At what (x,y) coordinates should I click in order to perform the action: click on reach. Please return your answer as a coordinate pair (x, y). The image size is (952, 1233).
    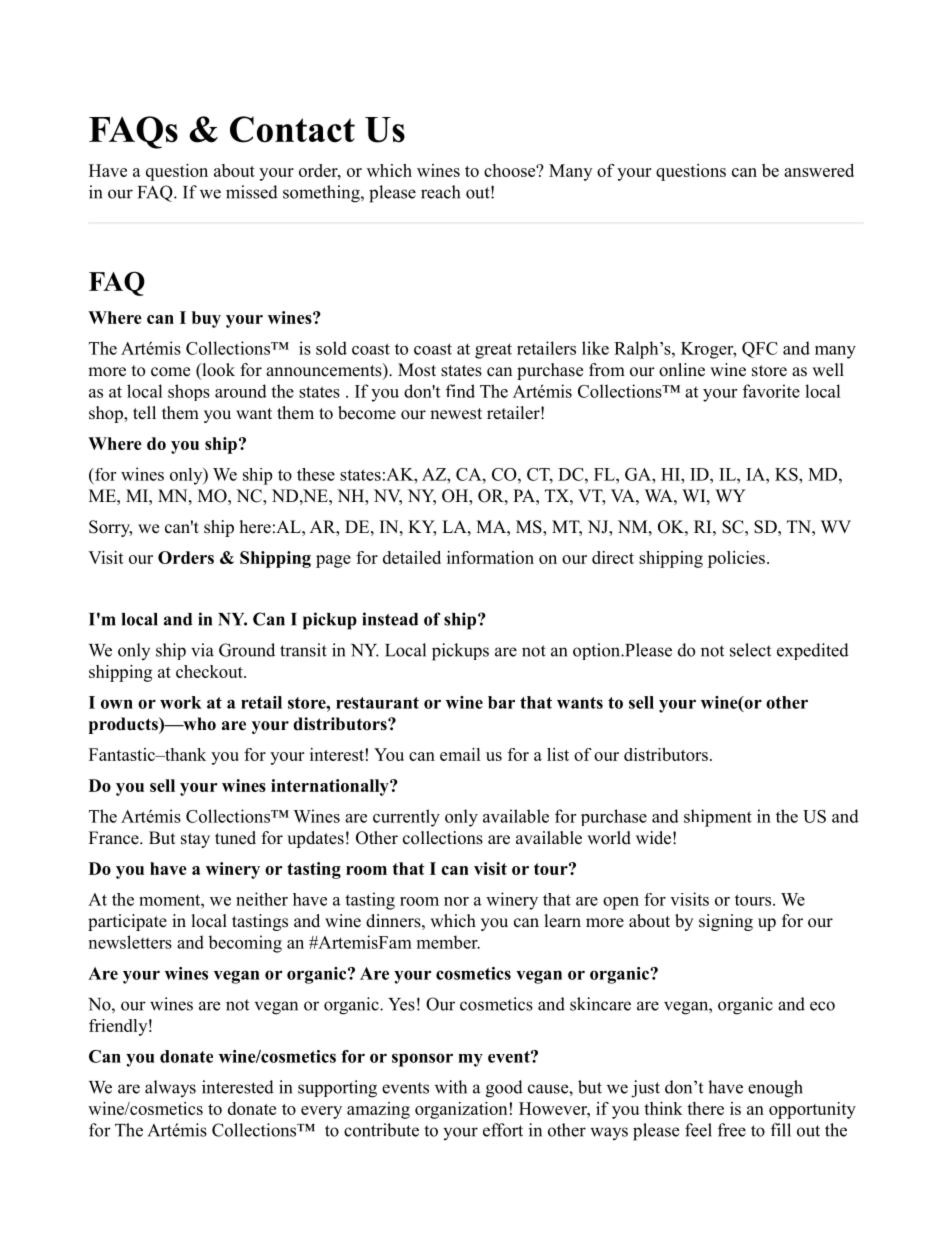
    Looking at the image, I should click on (440, 192).
